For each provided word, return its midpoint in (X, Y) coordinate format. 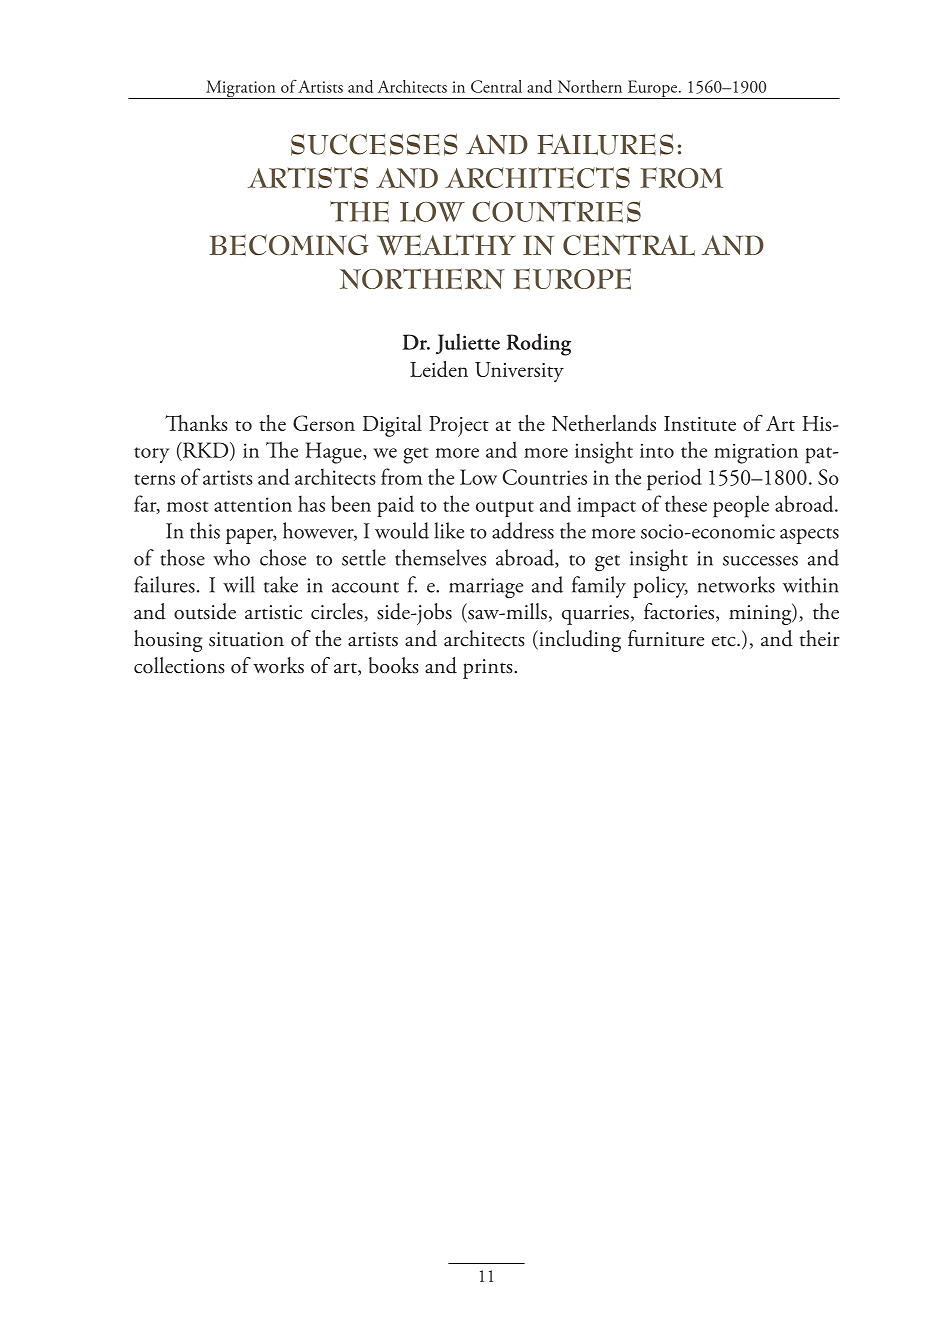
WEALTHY (446, 245)
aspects (809, 536)
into (657, 451)
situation (246, 639)
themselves (440, 557)
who (231, 557)
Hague (335, 453)
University (519, 372)
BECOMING (289, 245)
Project (459, 426)
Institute (700, 423)
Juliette (468, 343)
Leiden (439, 369)
